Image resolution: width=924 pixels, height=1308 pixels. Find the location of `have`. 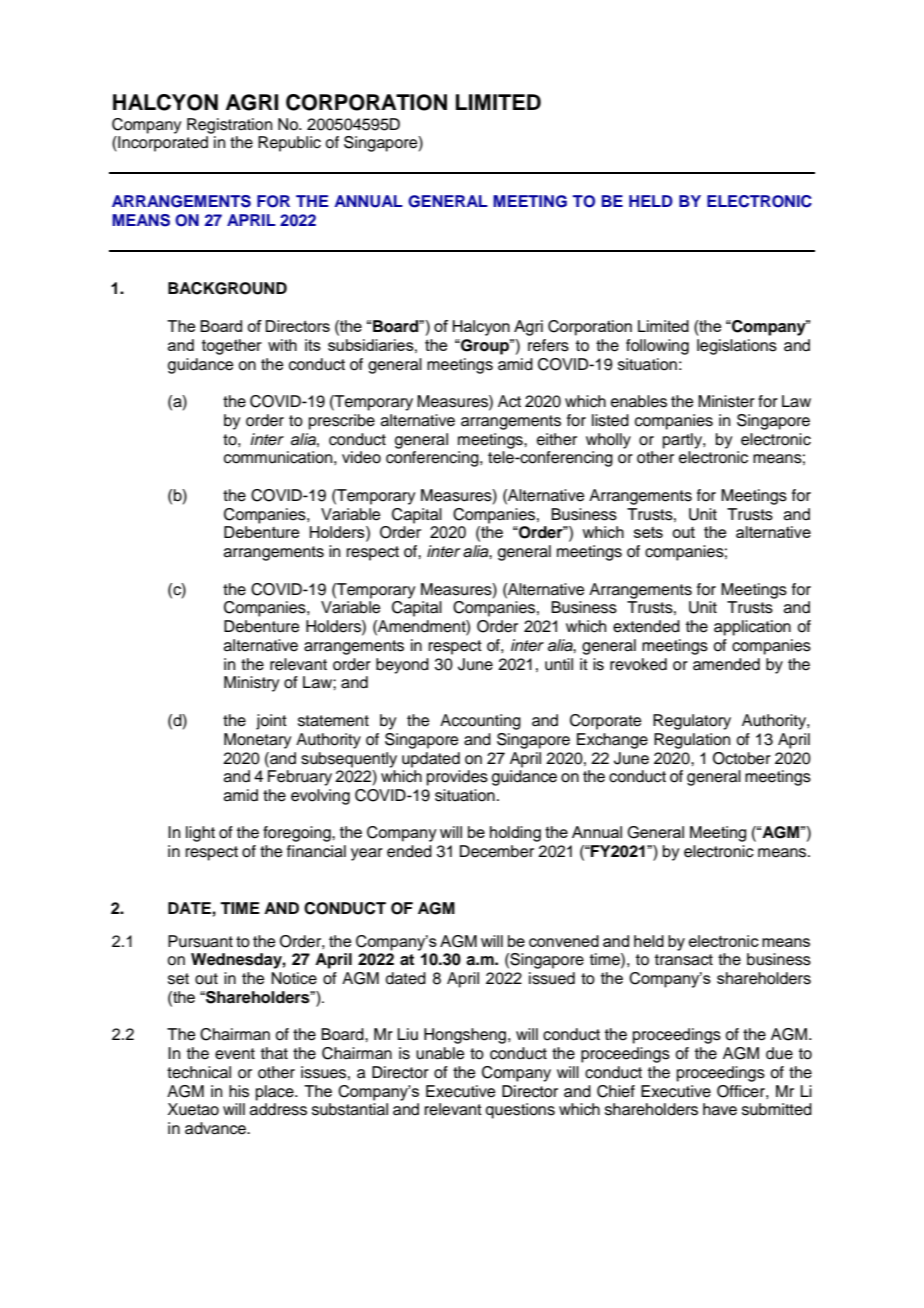

have is located at coordinates (720, 1109).
